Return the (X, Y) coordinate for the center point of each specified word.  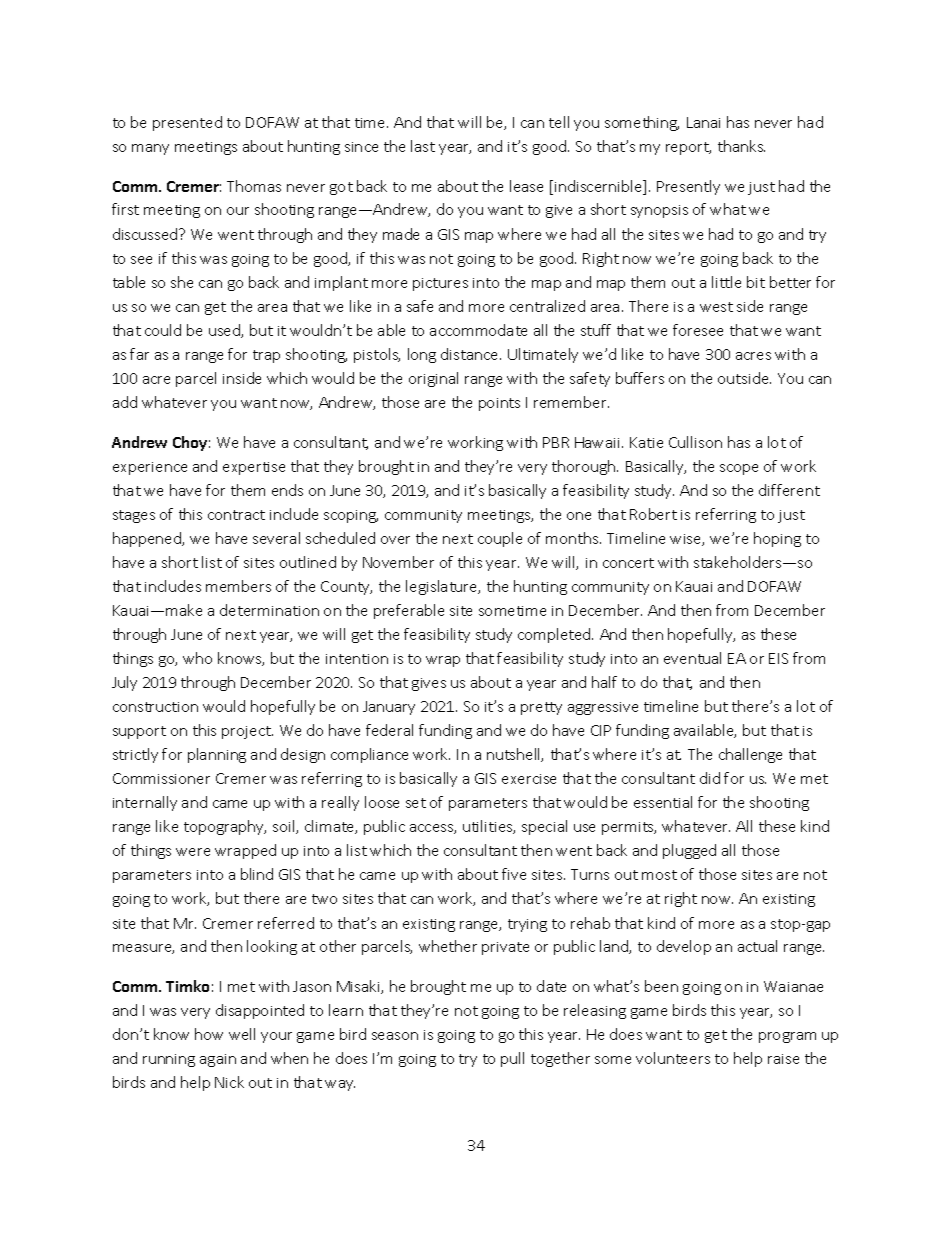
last (423, 146)
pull (512, 1059)
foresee (698, 330)
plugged (689, 851)
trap (266, 356)
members (238, 586)
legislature (443, 587)
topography (225, 827)
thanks (741, 146)
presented (187, 123)
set (416, 803)
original (433, 379)
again (218, 1060)
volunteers (673, 1058)
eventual (692, 658)
